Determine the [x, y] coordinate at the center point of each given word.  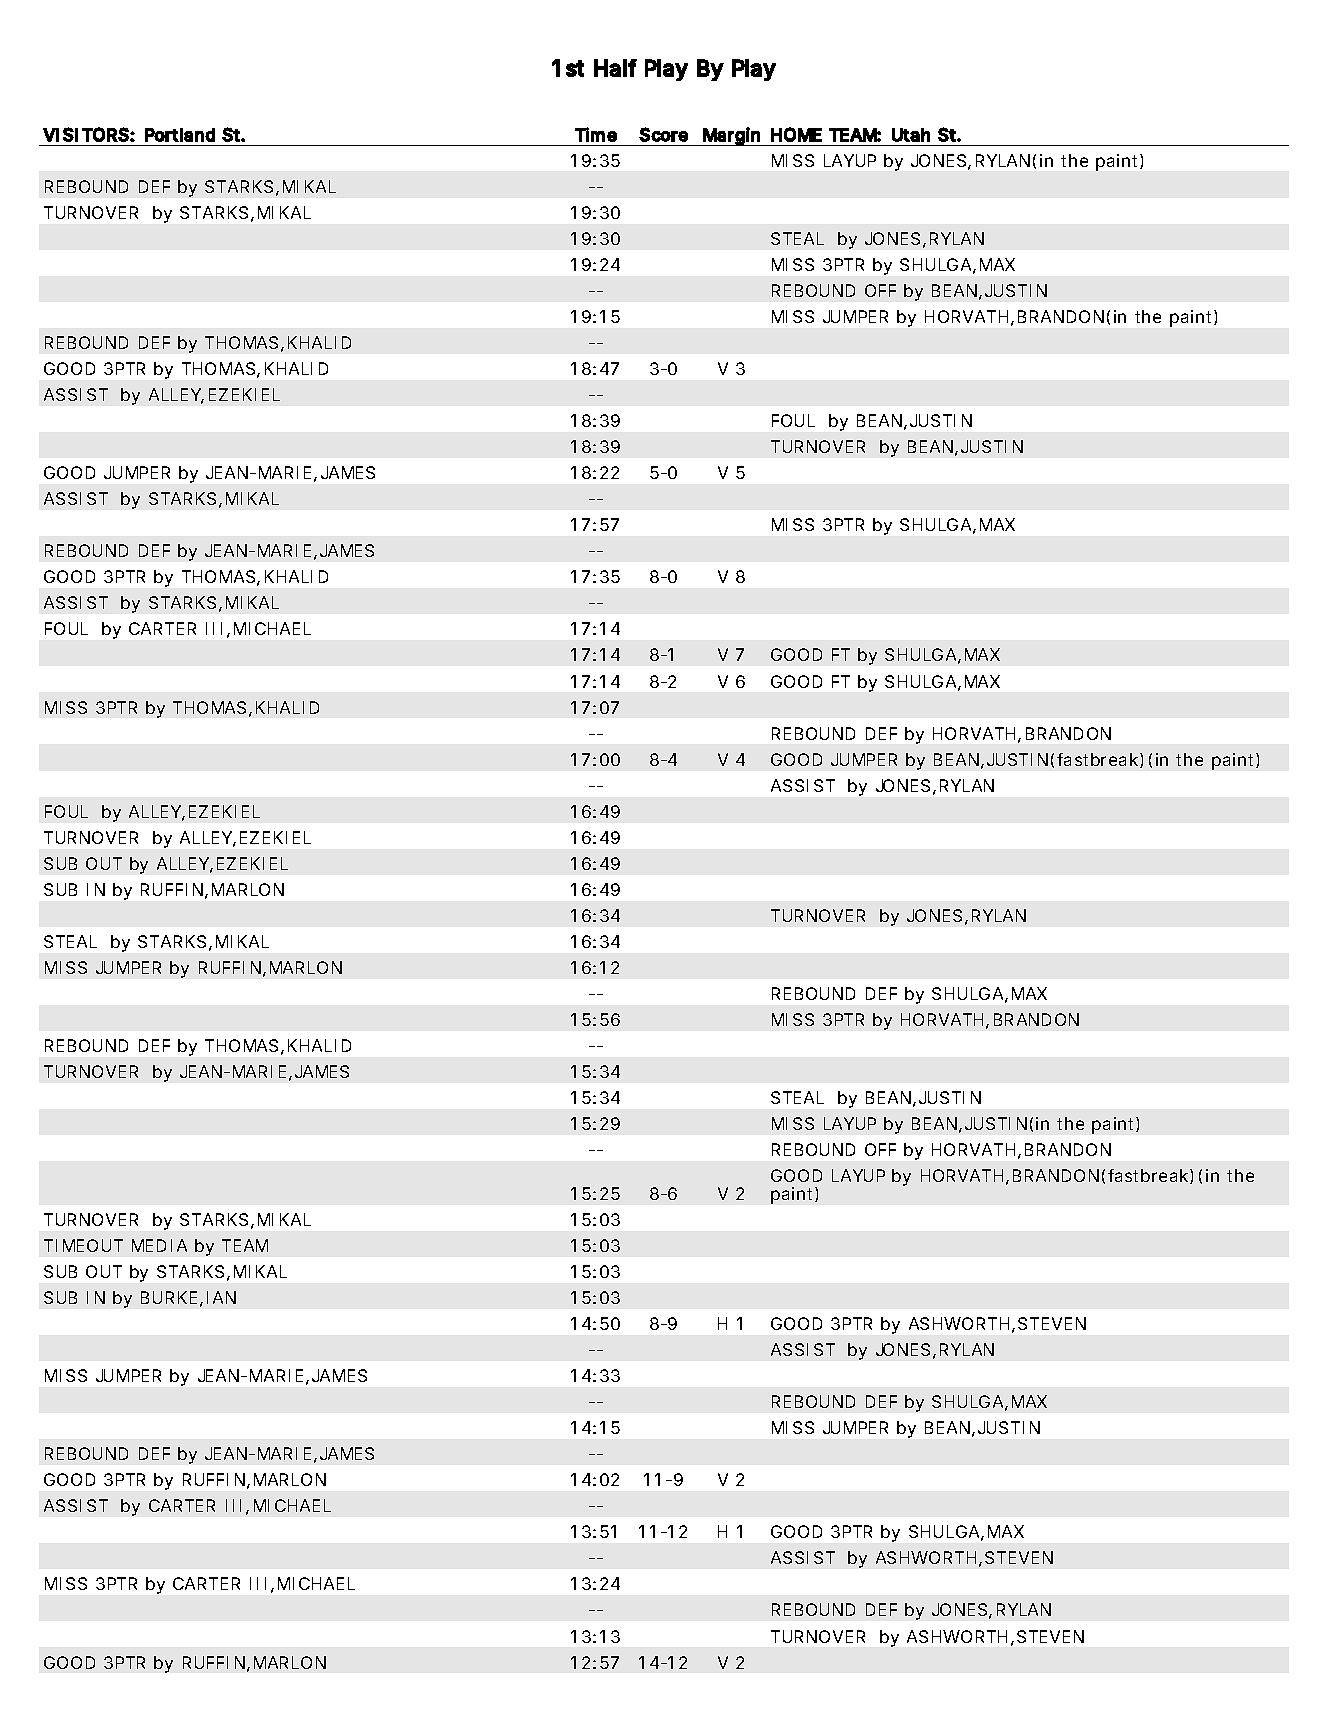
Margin [731, 136]
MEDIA [159, 1245]
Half [615, 68]
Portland [180, 135]
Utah [911, 135]
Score [663, 134]
